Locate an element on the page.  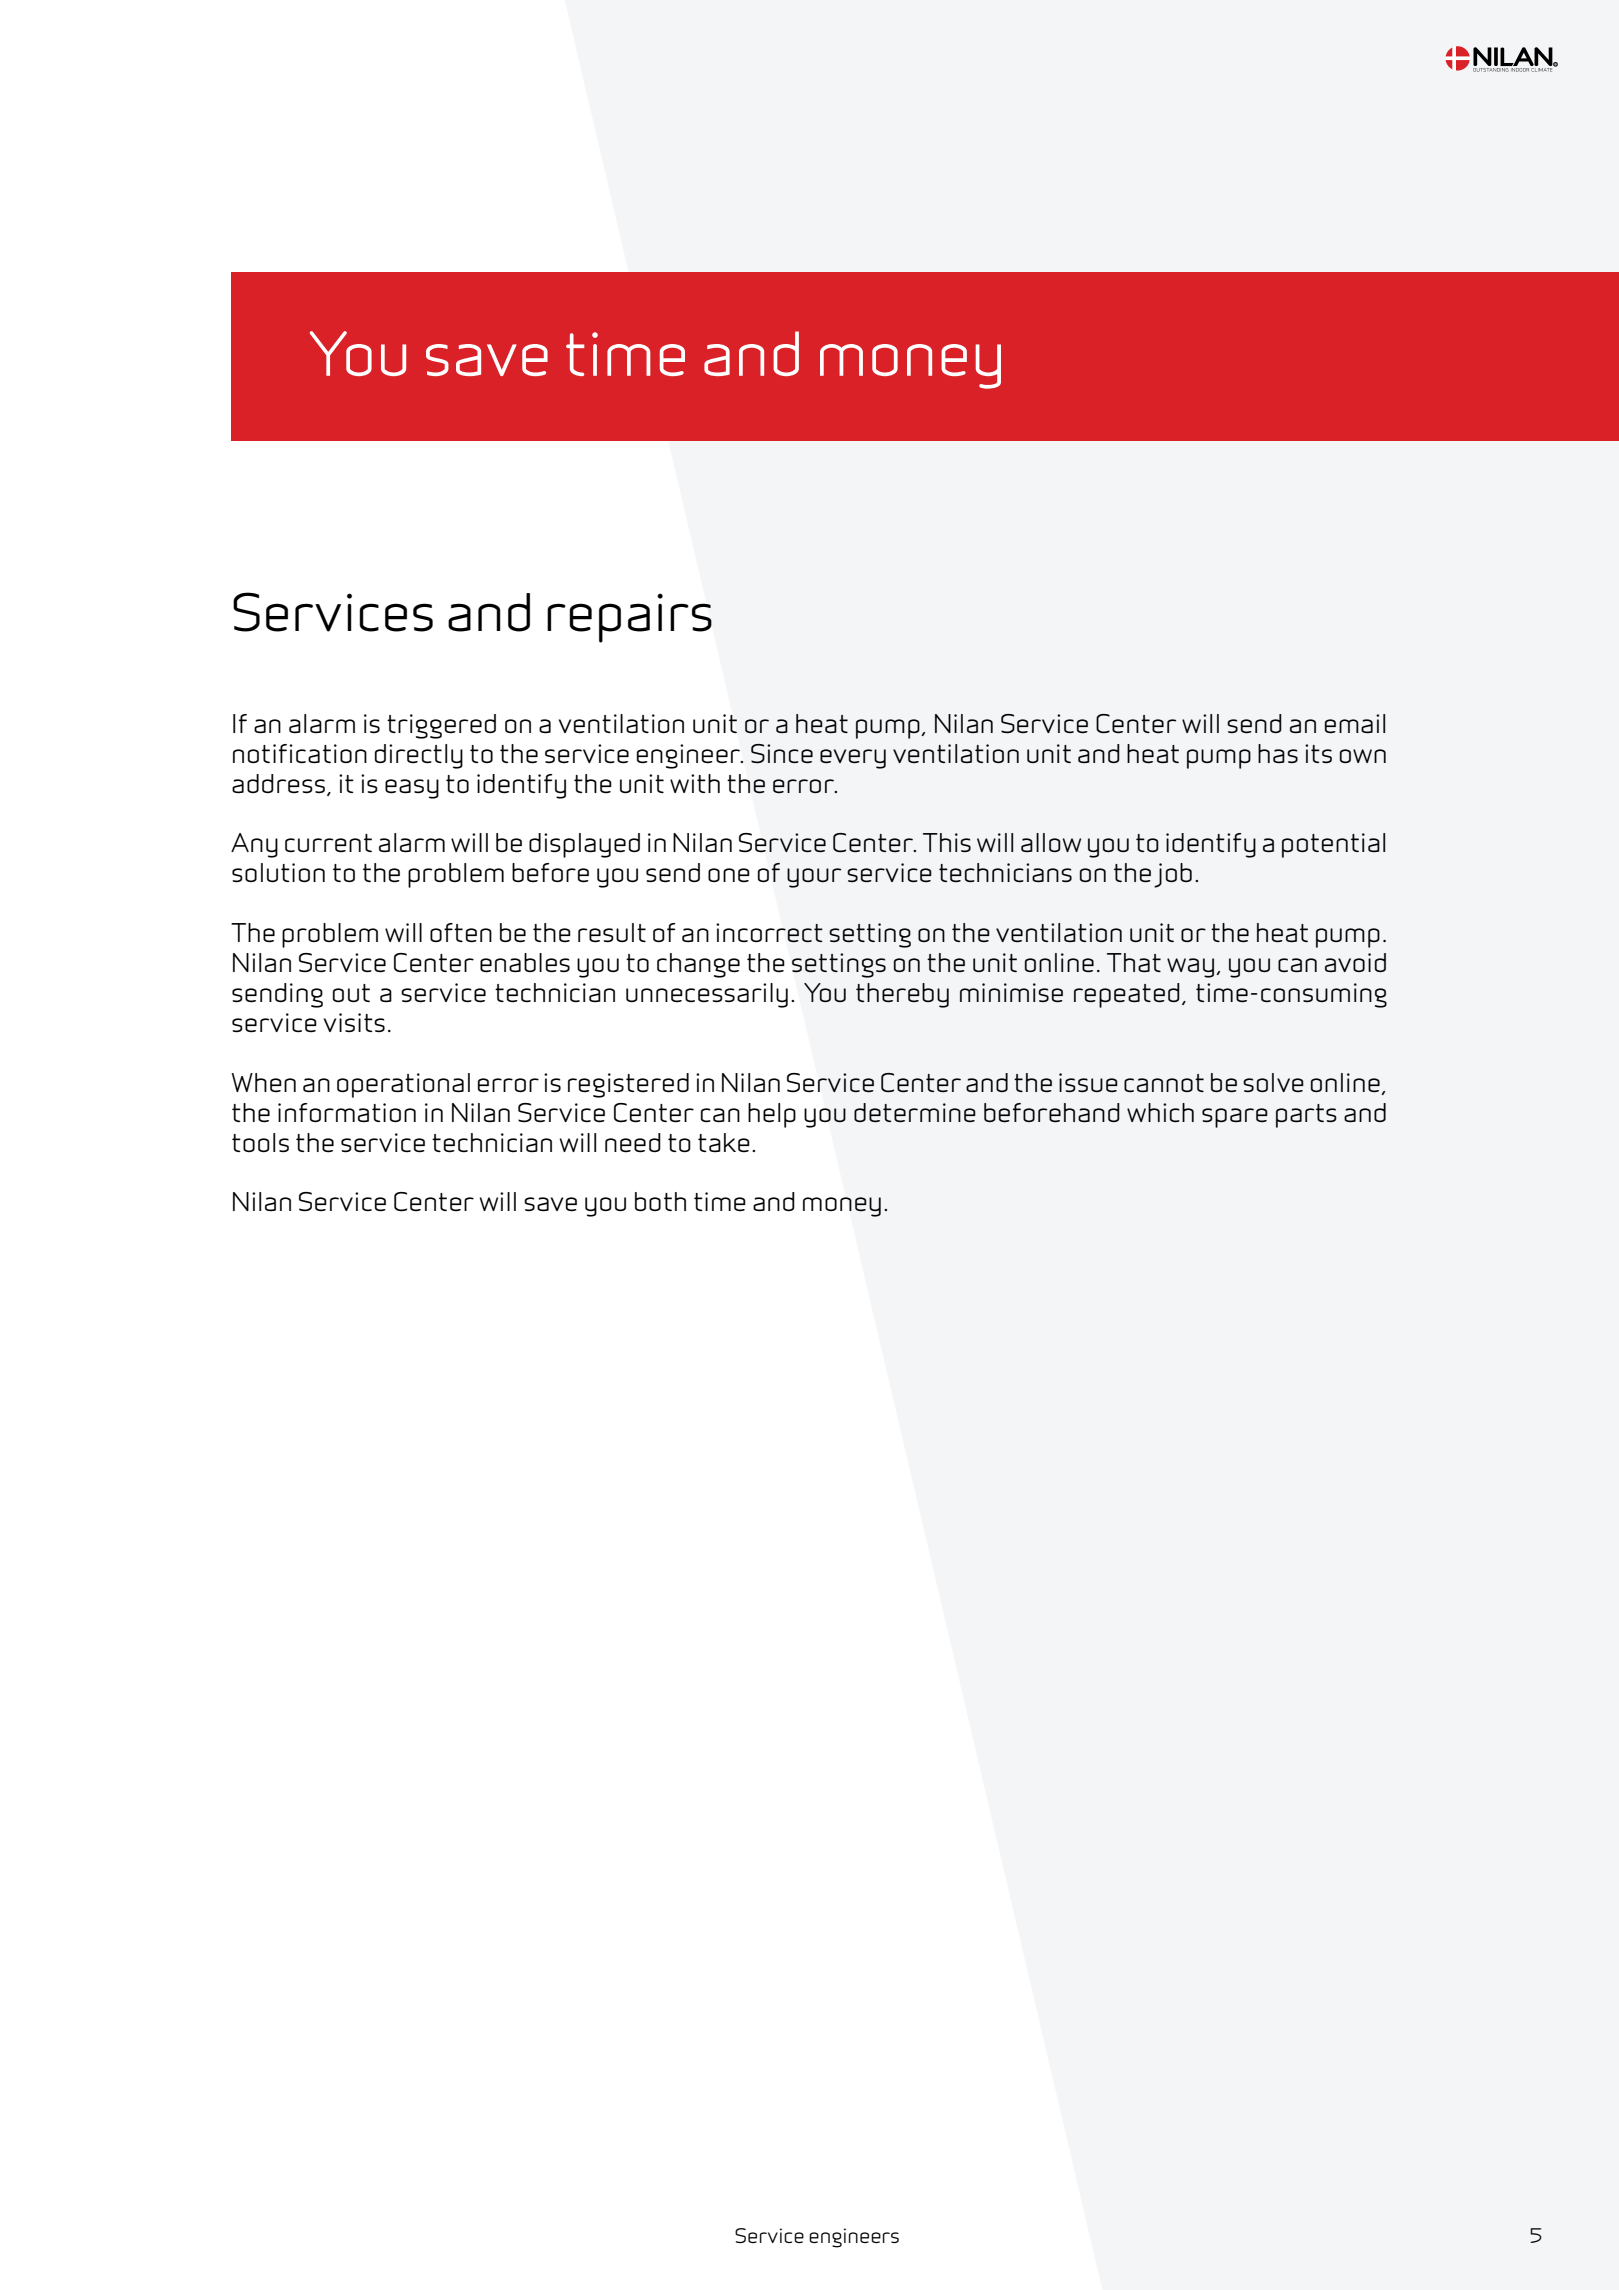
Since is located at coordinates (782, 754).
